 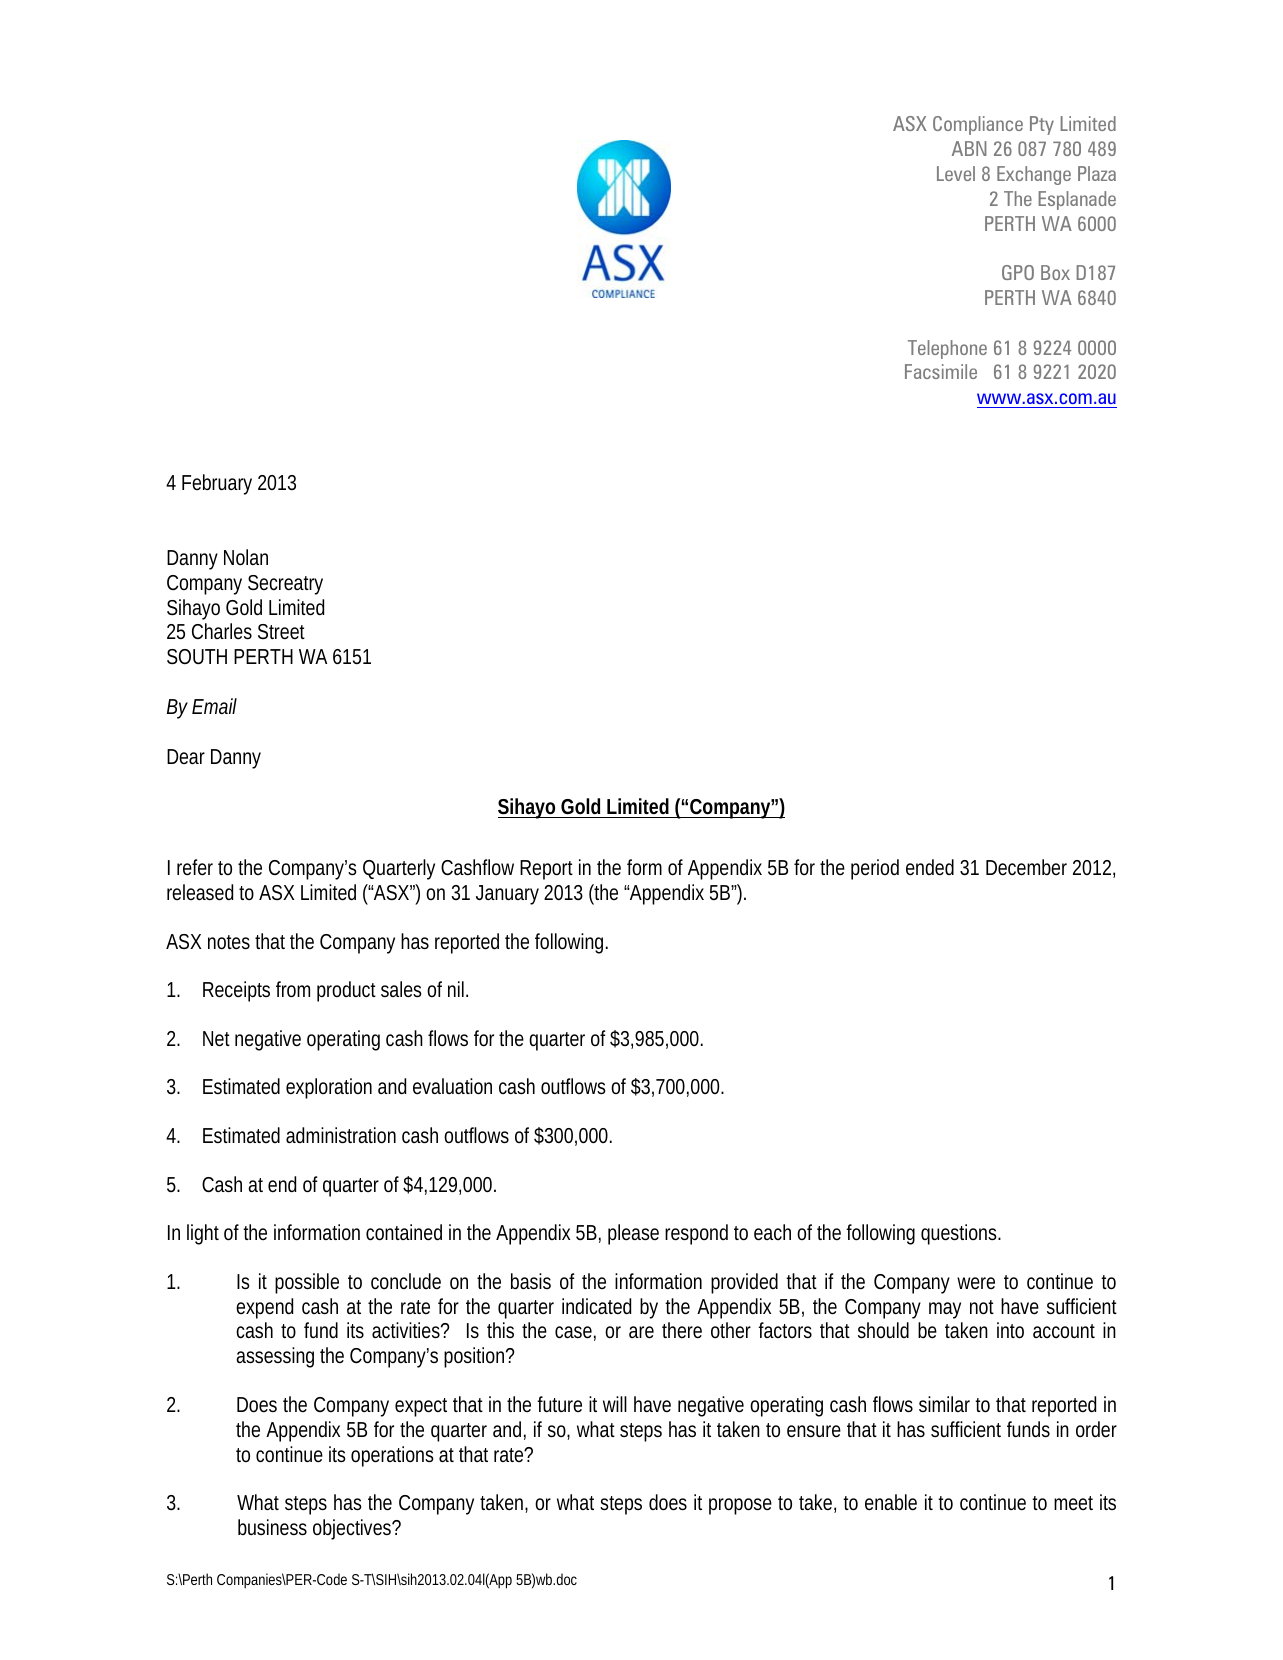 What do you see at coordinates (507, 895) in the screenshot?
I see `January` at bounding box center [507, 895].
